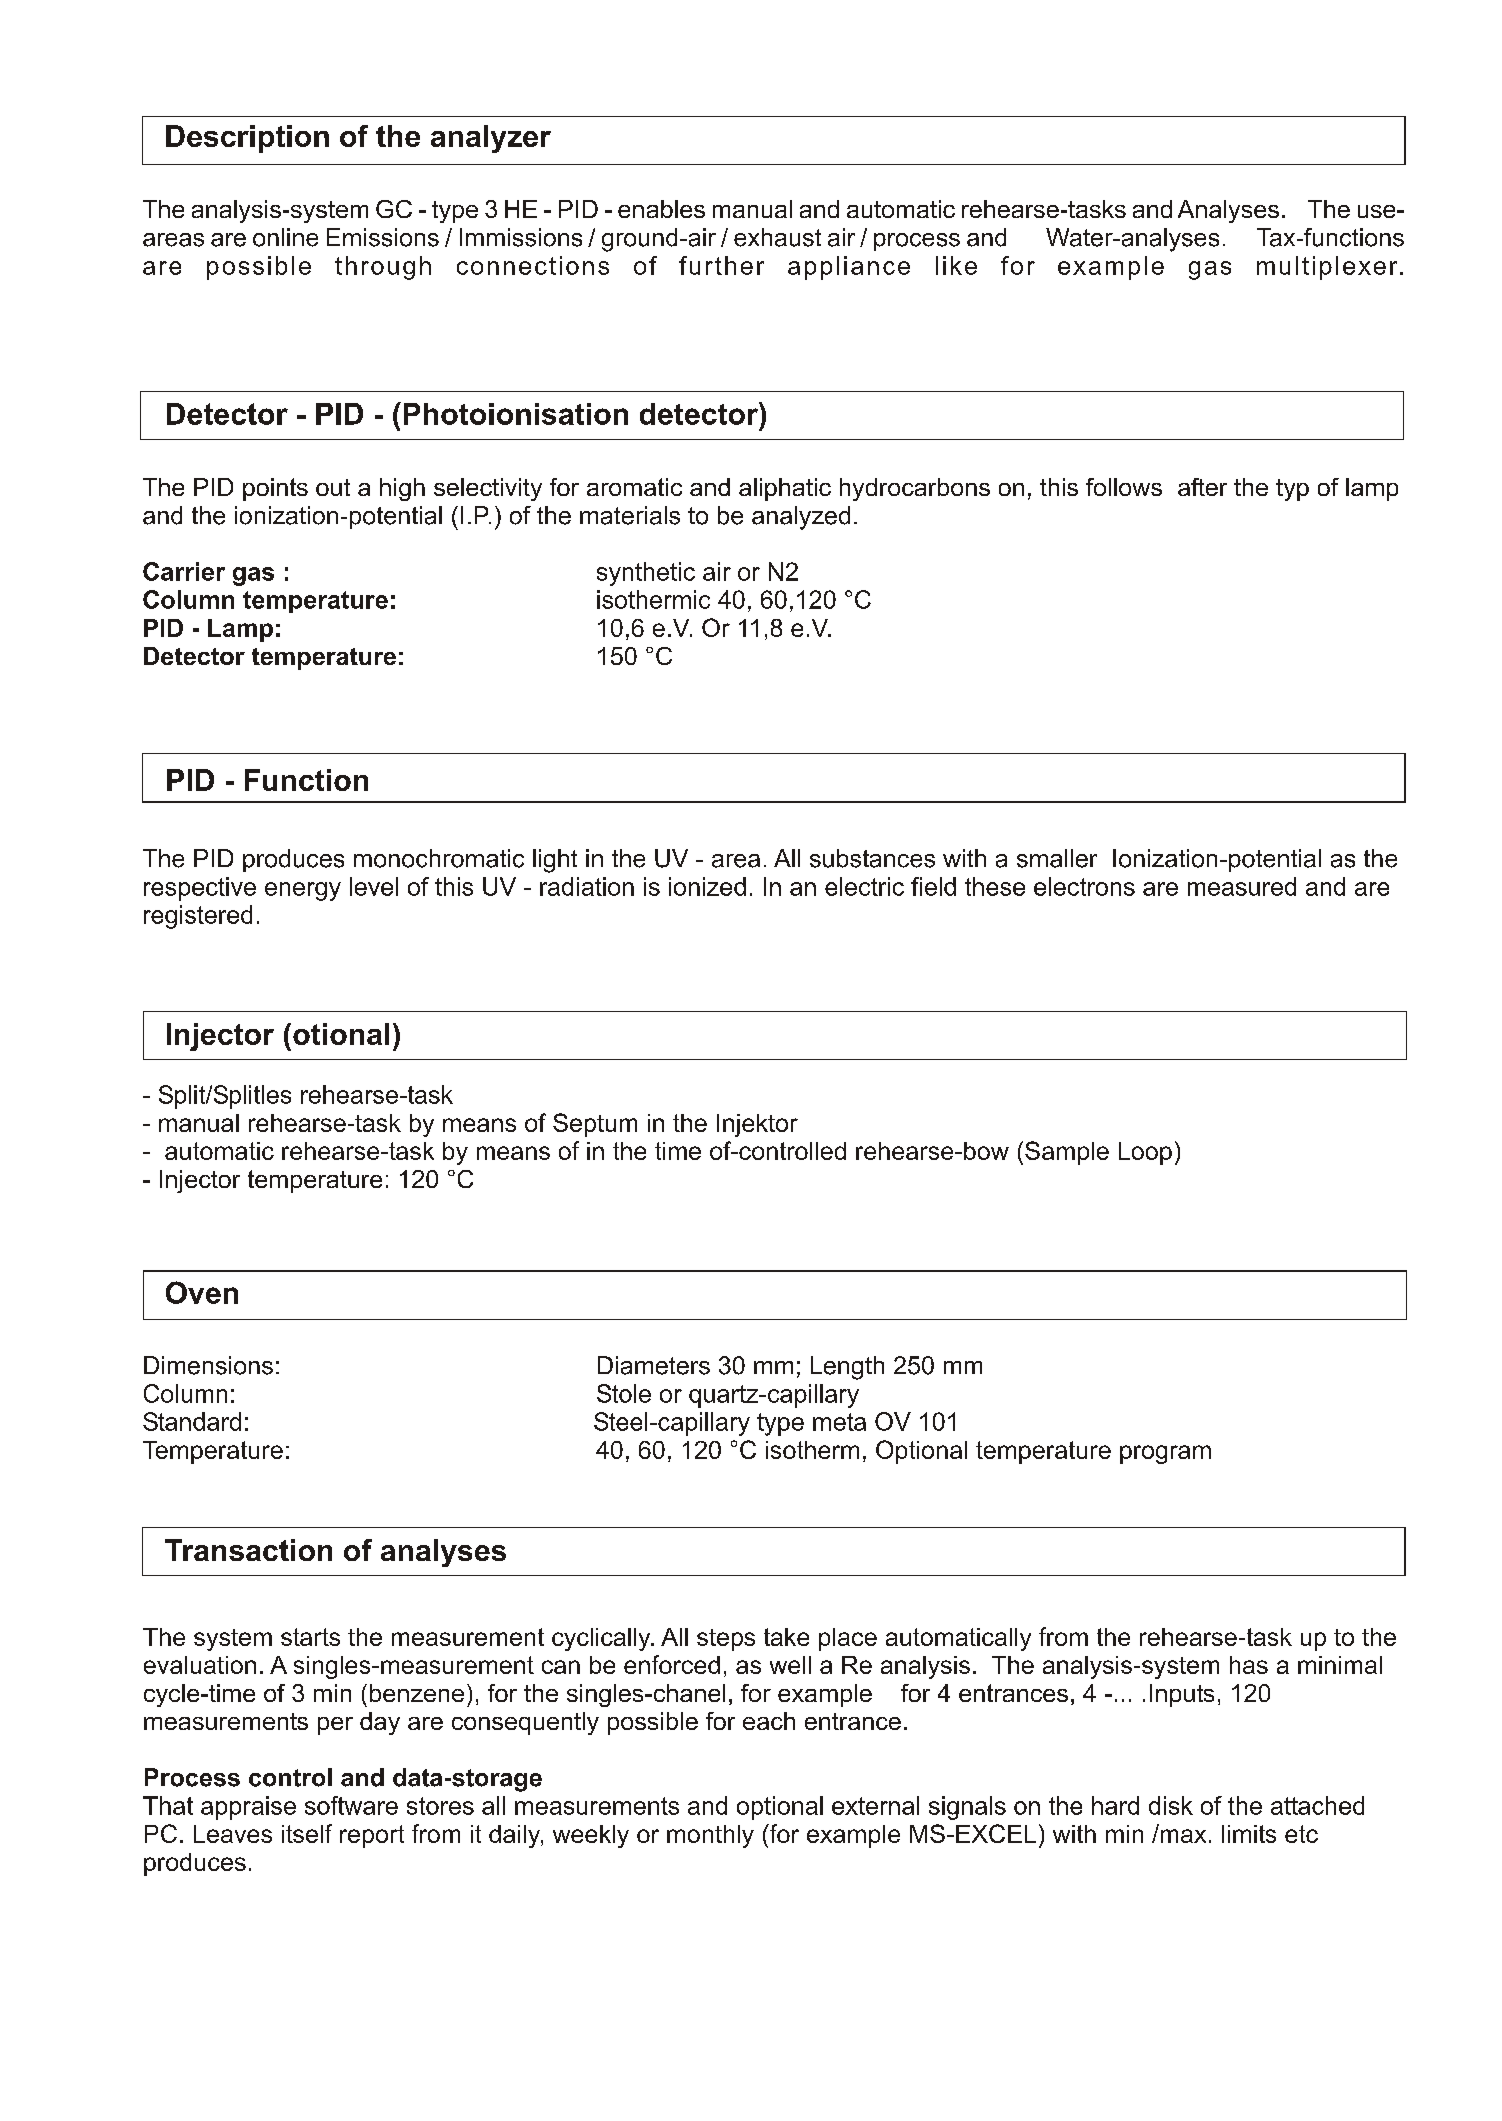  Describe the element at coordinates (710, 1836) in the image. I see `monthly` at that location.
